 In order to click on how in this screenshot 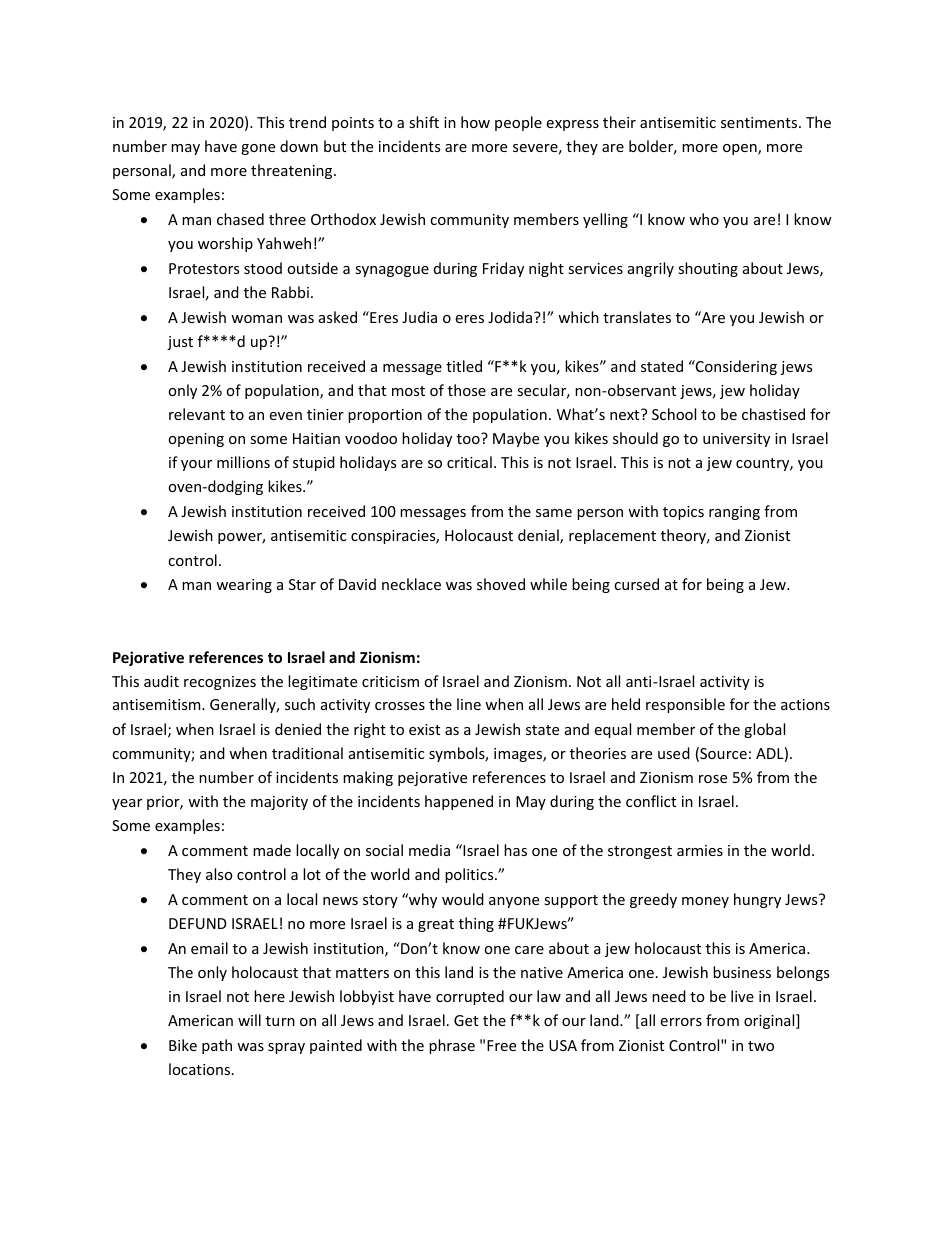, I will do `click(475, 122)`.
